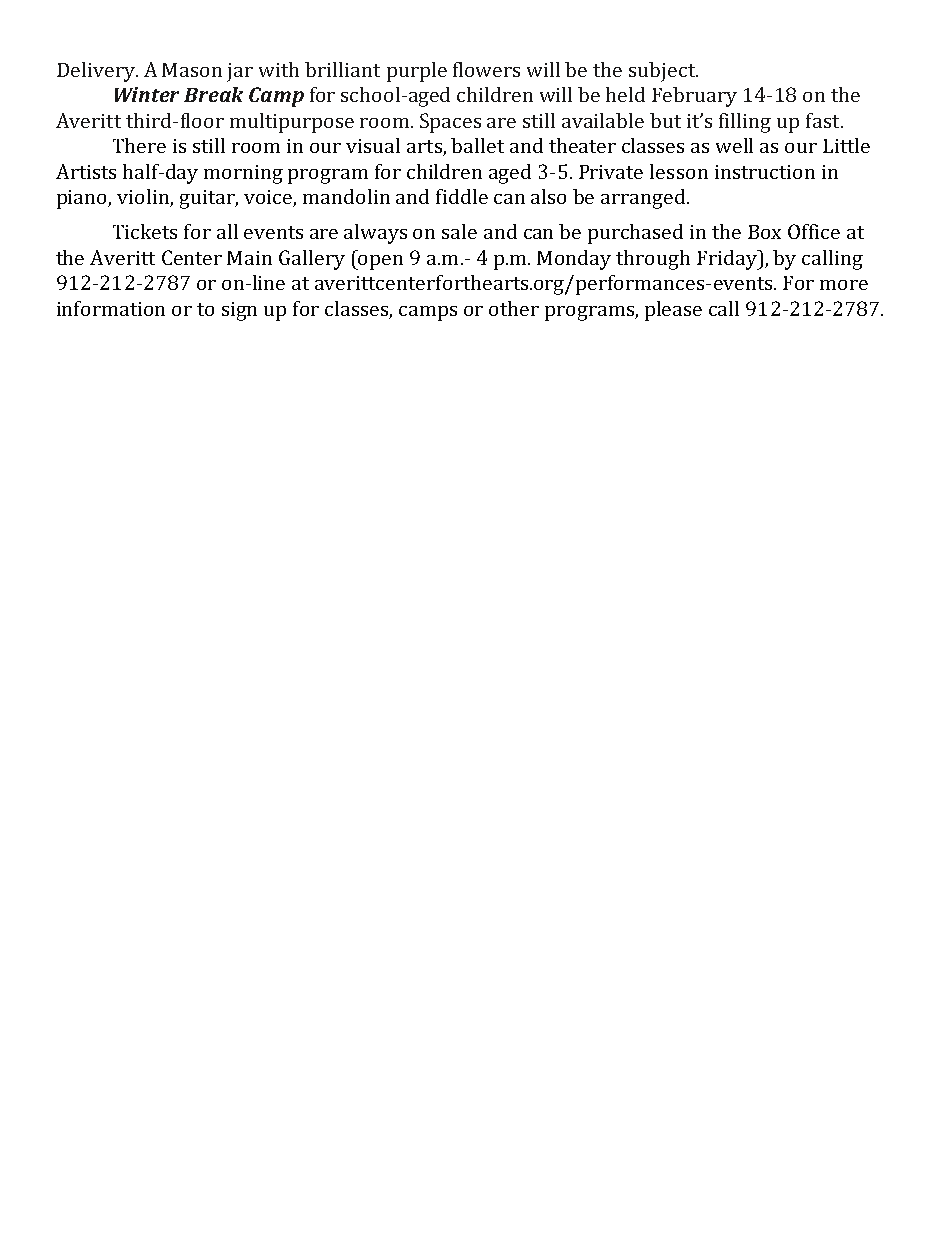 Image resolution: width=952 pixels, height=1233 pixels. I want to click on subject, so click(663, 72).
